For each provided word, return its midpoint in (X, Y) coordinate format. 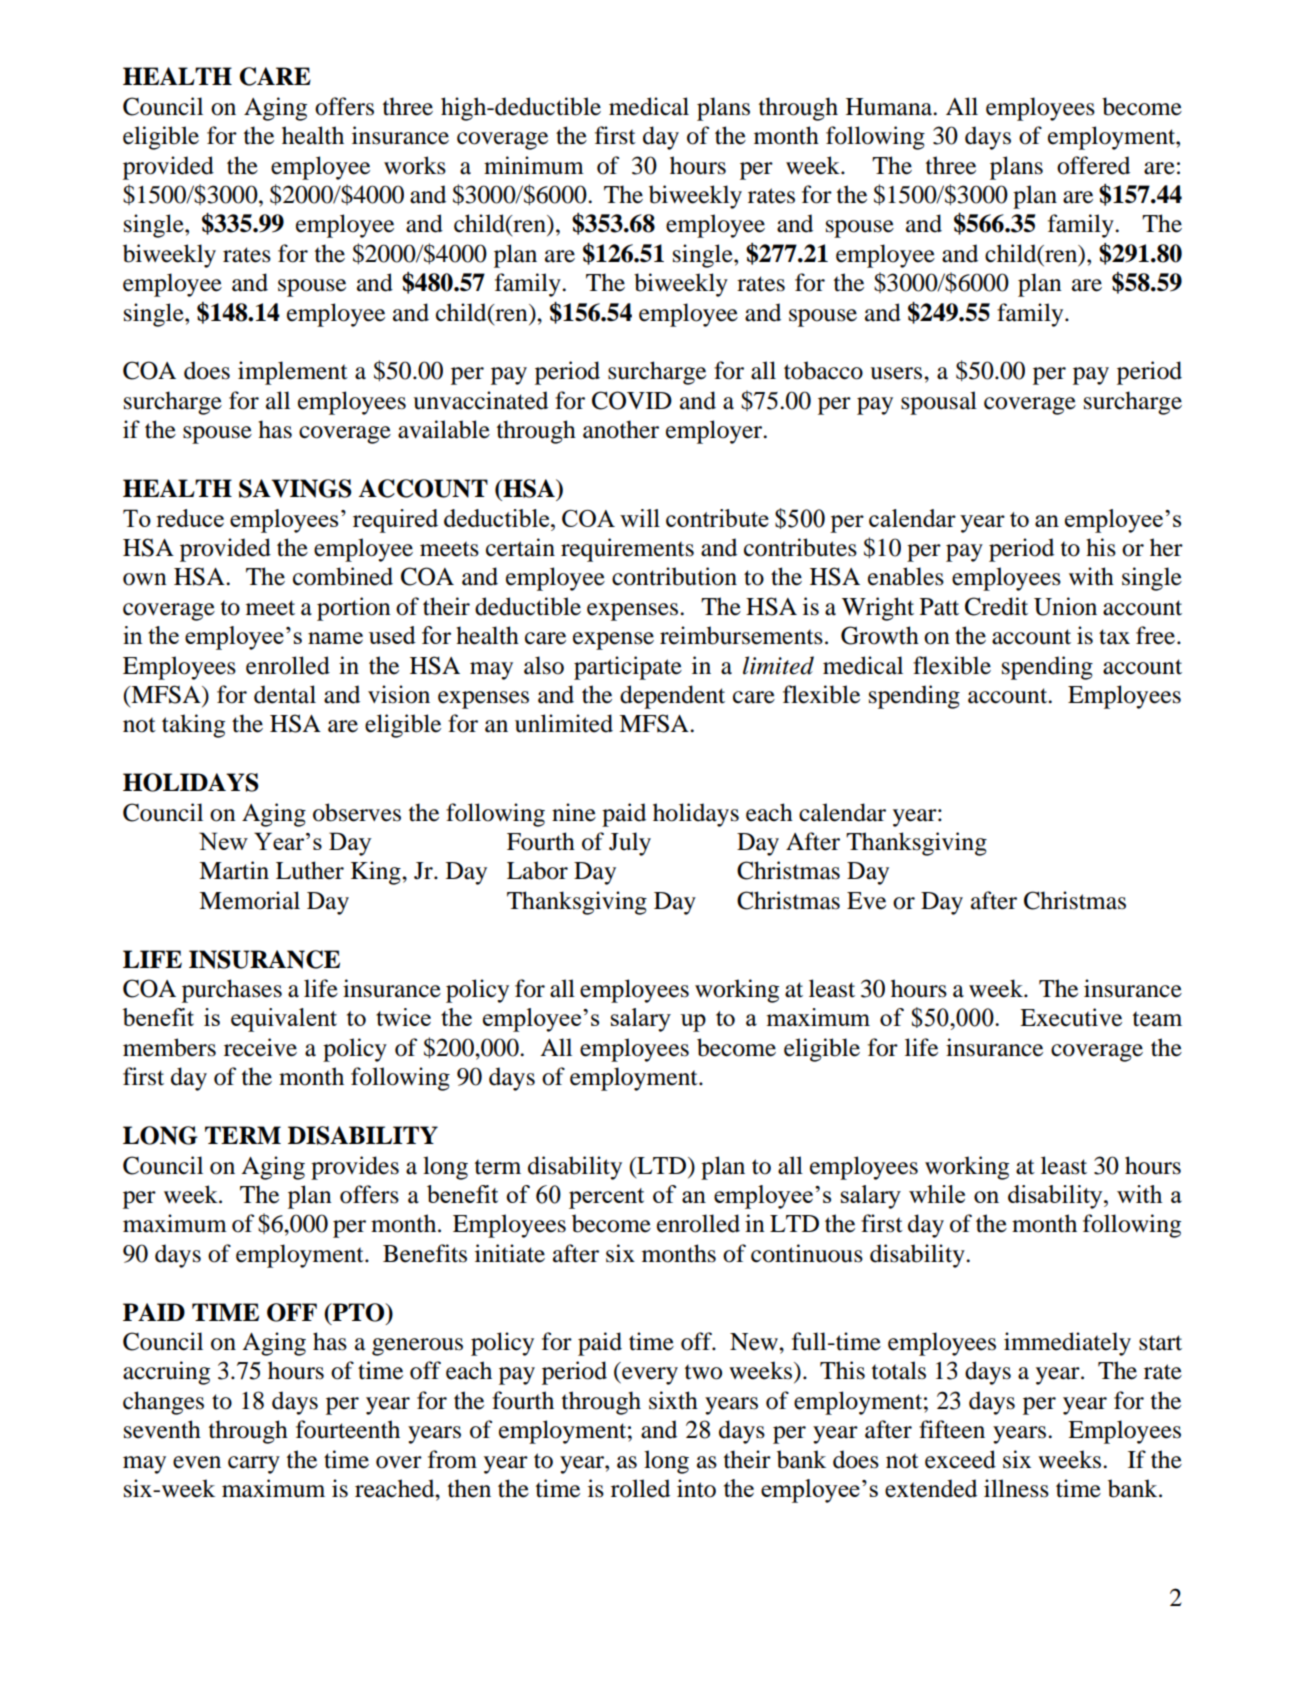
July (630, 844)
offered (1093, 165)
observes (357, 812)
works (415, 165)
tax (1114, 637)
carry (254, 1465)
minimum (534, 165)
